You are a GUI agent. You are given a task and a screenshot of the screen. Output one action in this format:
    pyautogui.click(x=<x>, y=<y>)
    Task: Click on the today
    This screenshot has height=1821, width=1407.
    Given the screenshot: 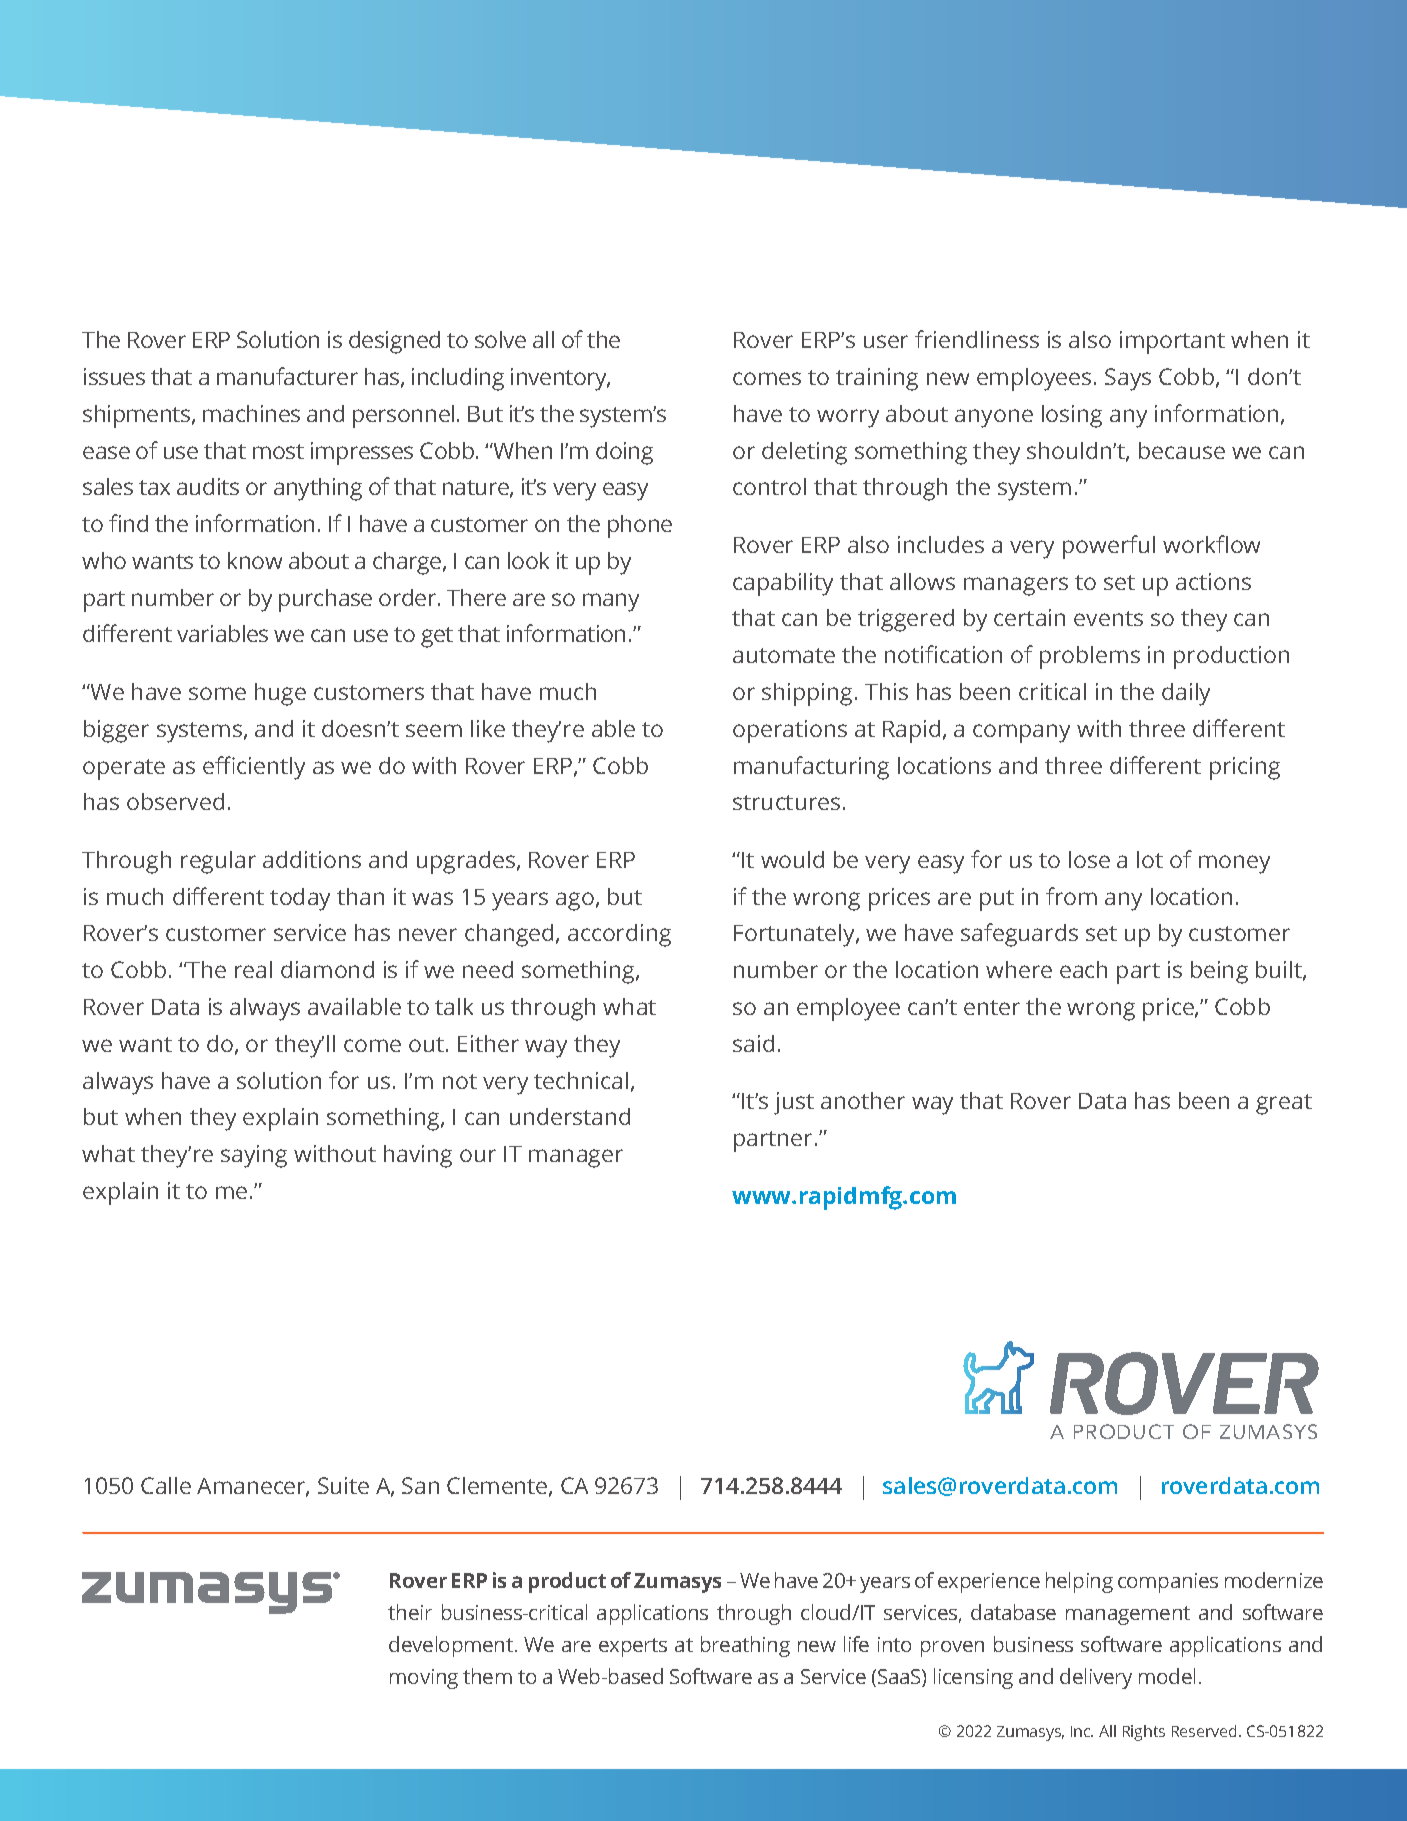 What is the action you would take?
    pyautogui.click(x=300, y=899)
